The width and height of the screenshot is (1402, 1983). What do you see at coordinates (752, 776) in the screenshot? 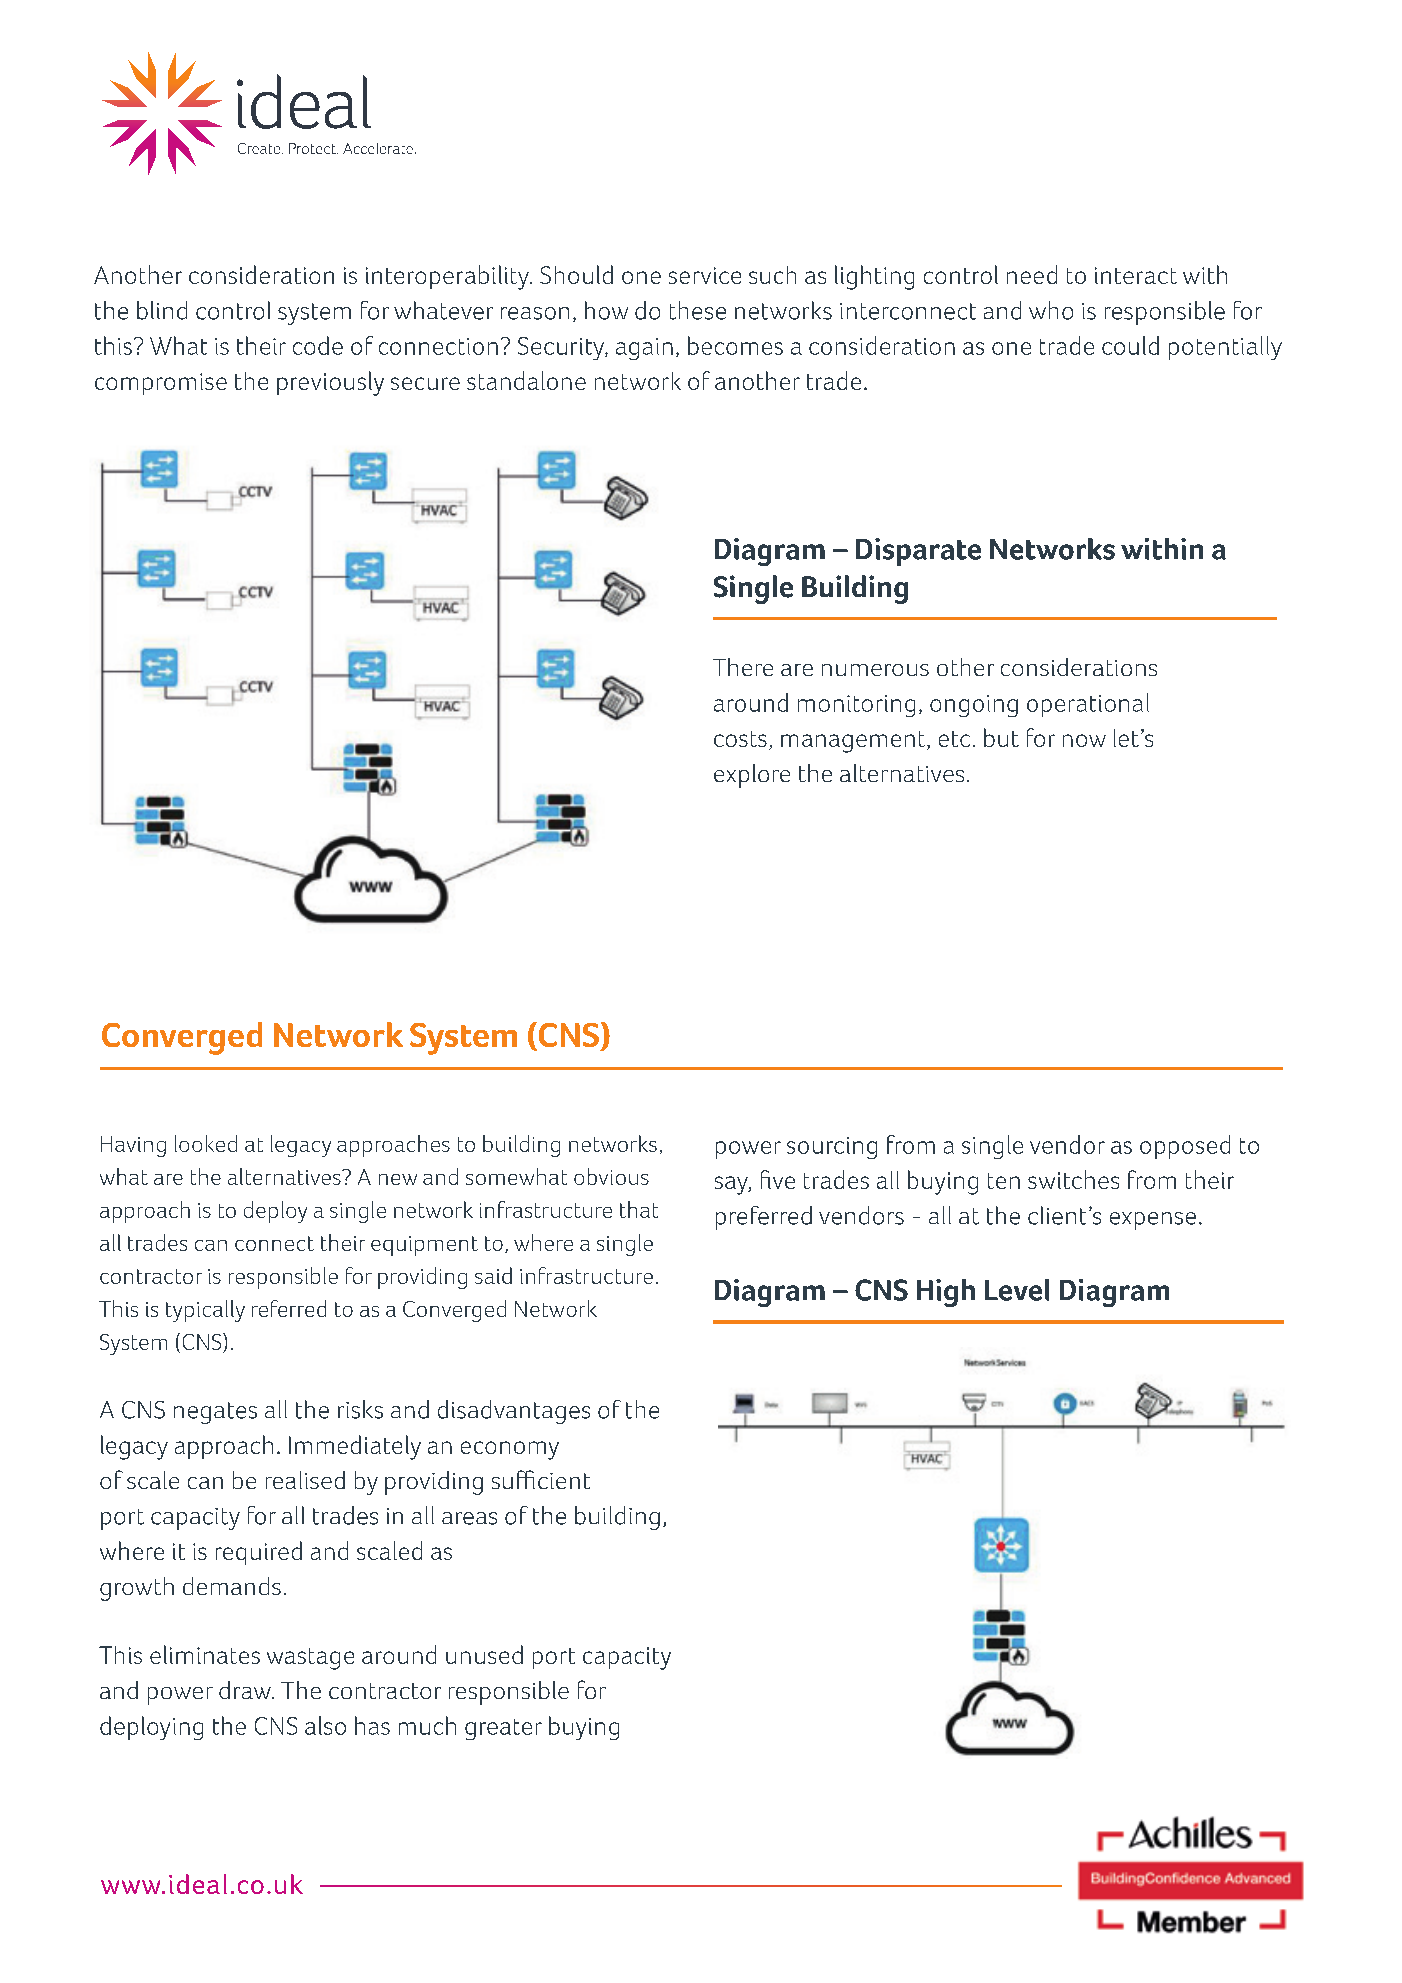
I see `explore` at bounding box center [752, 776].
